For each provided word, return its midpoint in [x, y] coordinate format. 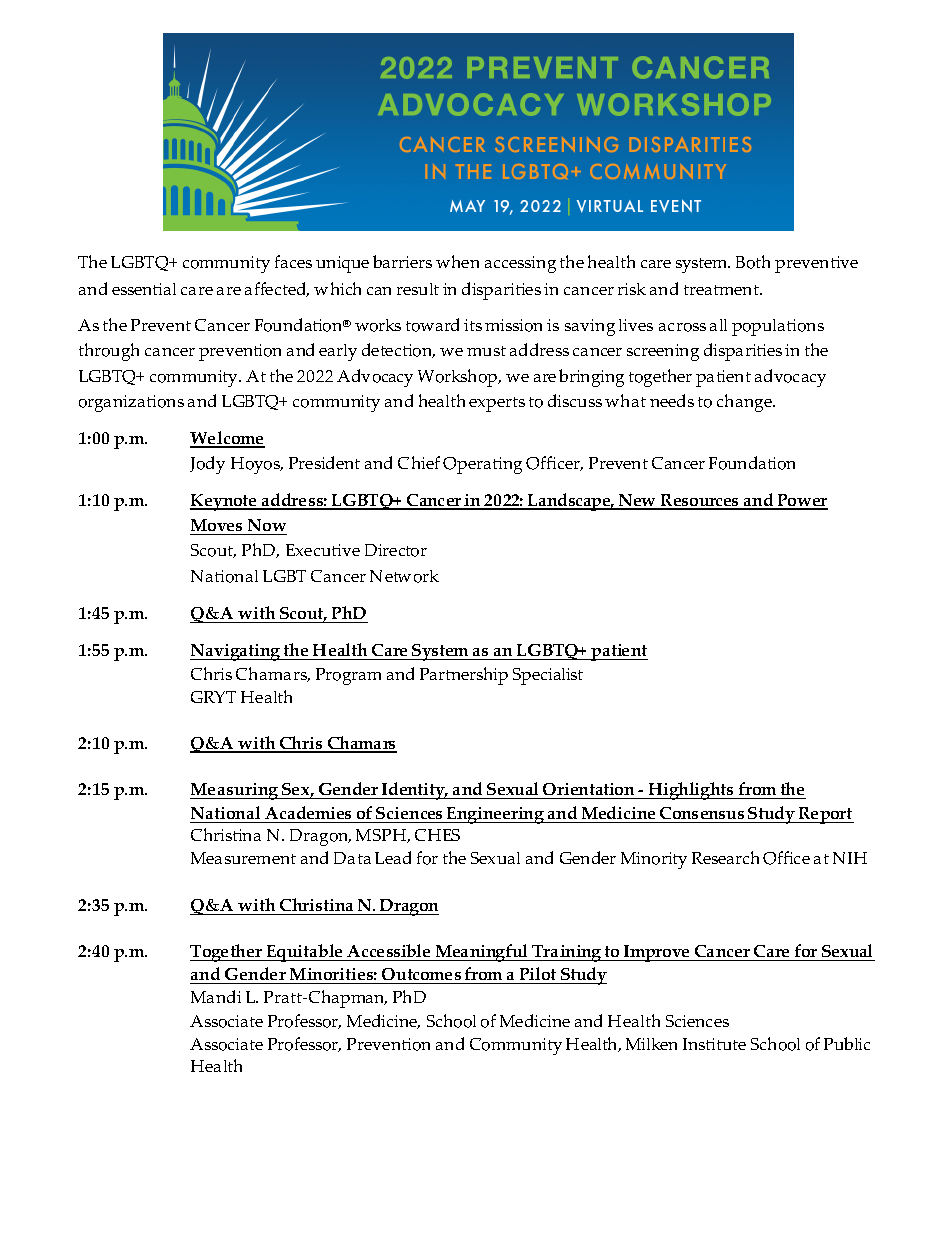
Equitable [305, 953]
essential [144, 289]
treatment [722, 290]
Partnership [464, 676]
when [457, 261]
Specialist [548, 676]
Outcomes [422, 976]
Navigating [236, 652]
